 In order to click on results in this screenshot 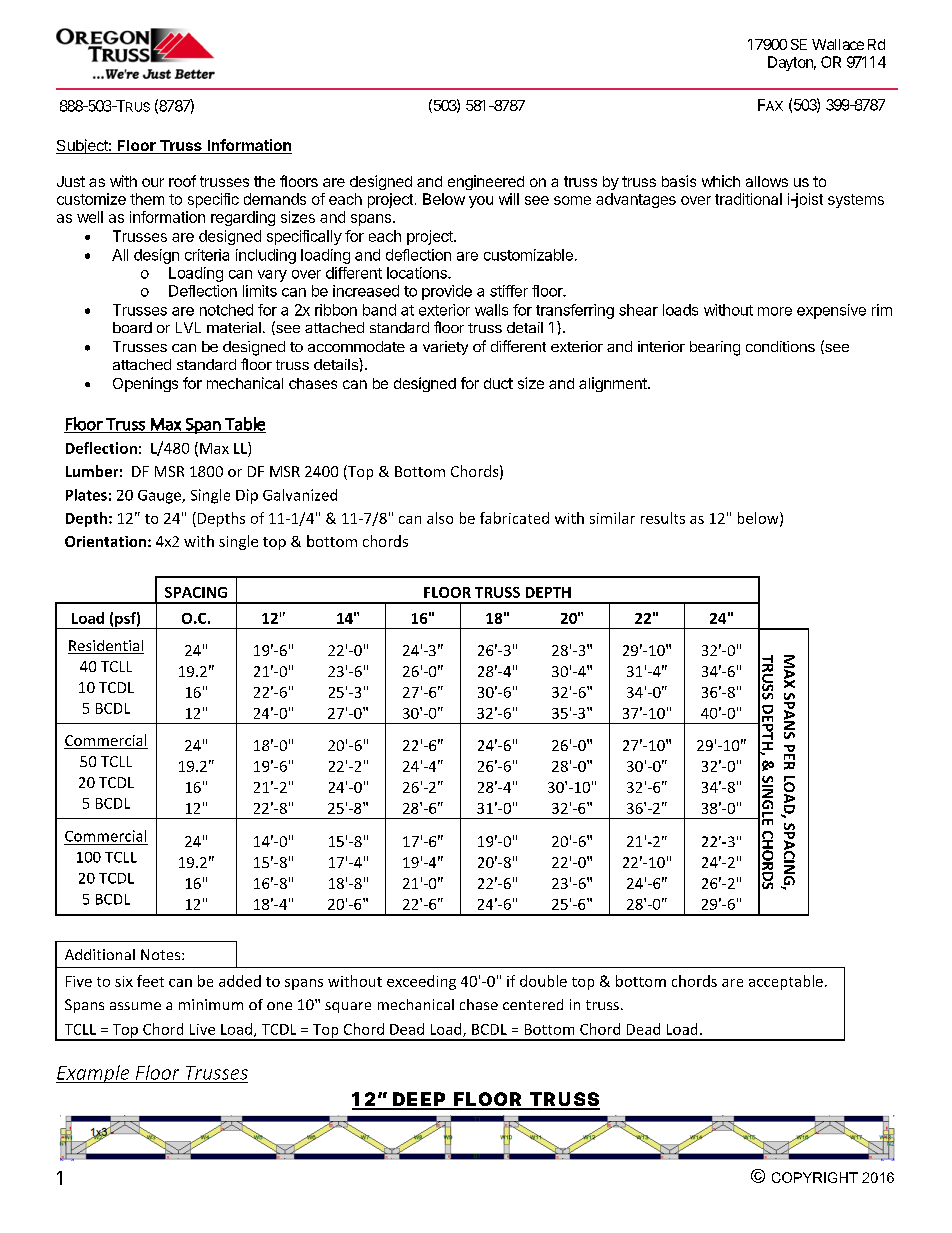, I will do `click(663, 518)`.
